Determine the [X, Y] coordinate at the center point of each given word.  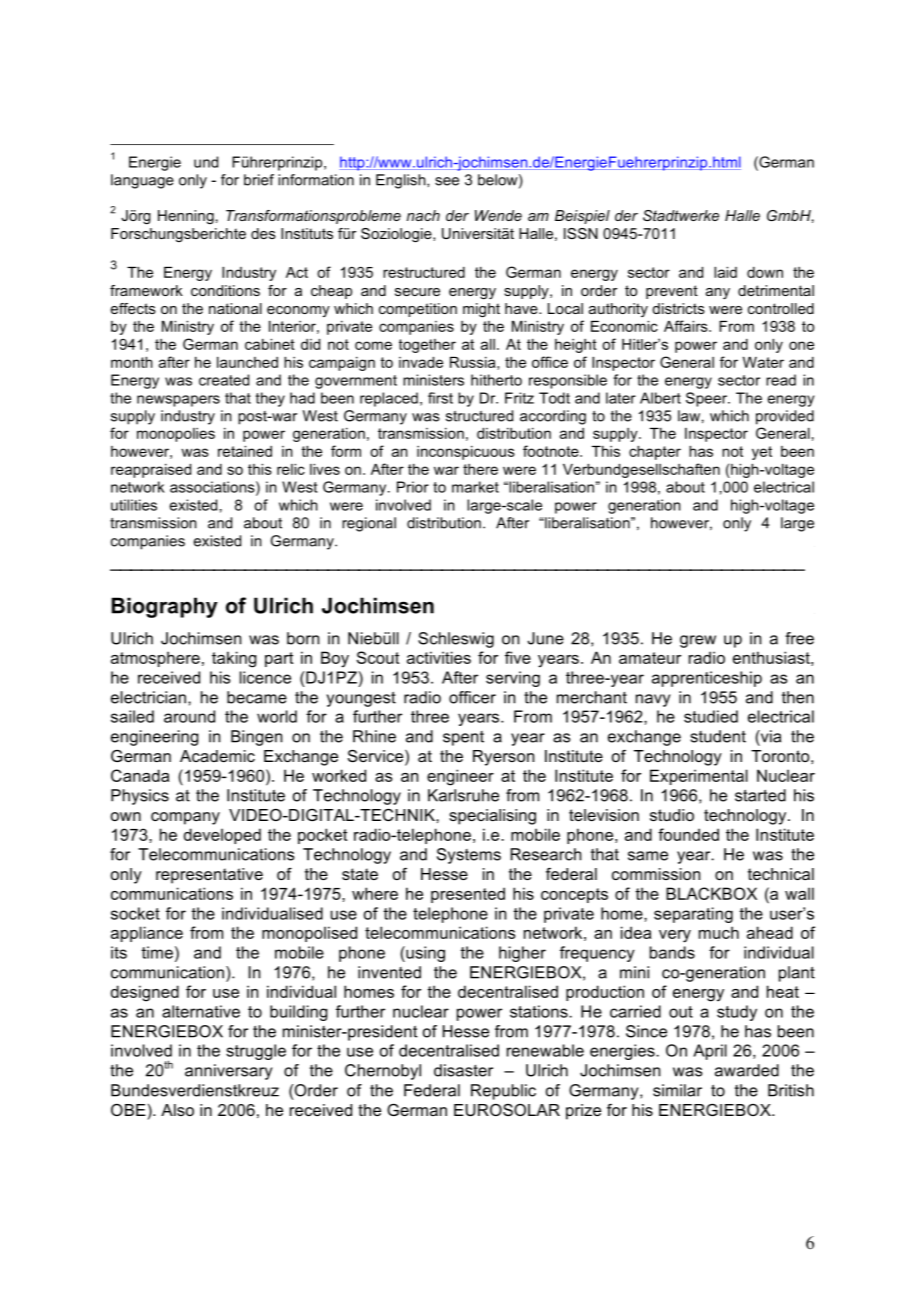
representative [209, 876]
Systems [469, 856]
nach [423, 215]
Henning [186, 217]
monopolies [176, 435]
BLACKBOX [711, 893]
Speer [707, 399]
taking [234, 659]
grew [698, 641]
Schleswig [456, 640]
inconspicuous [466, 453]
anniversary [228, 1072]
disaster [463, 1070]
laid [725, 272]
